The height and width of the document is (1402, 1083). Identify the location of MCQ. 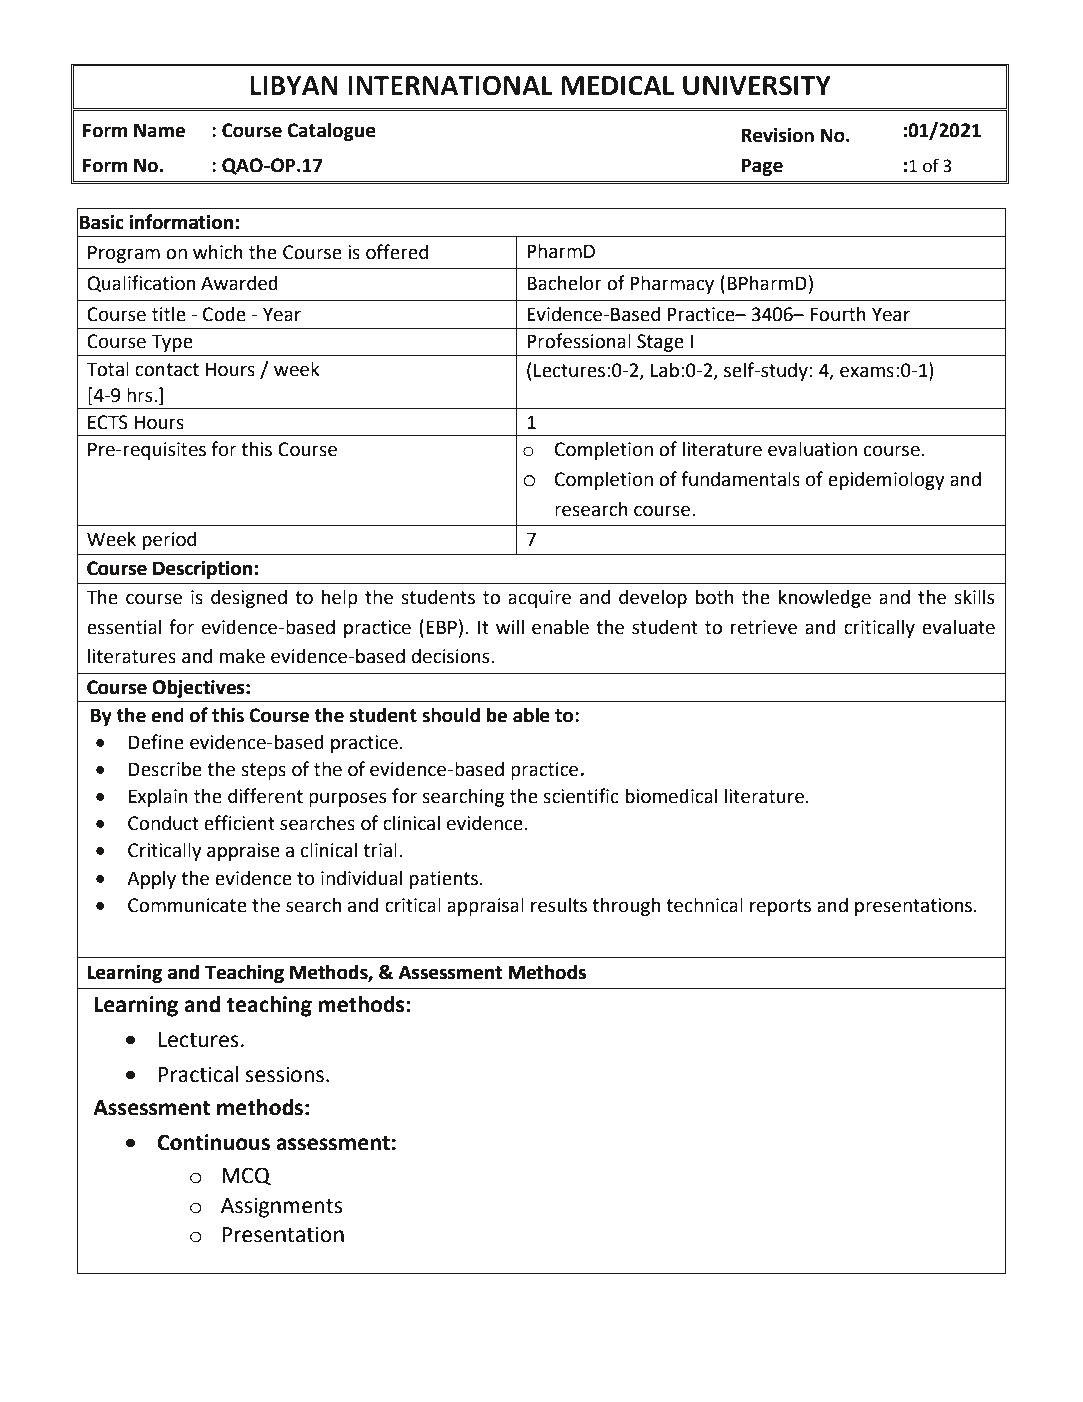
(246, 1176).
